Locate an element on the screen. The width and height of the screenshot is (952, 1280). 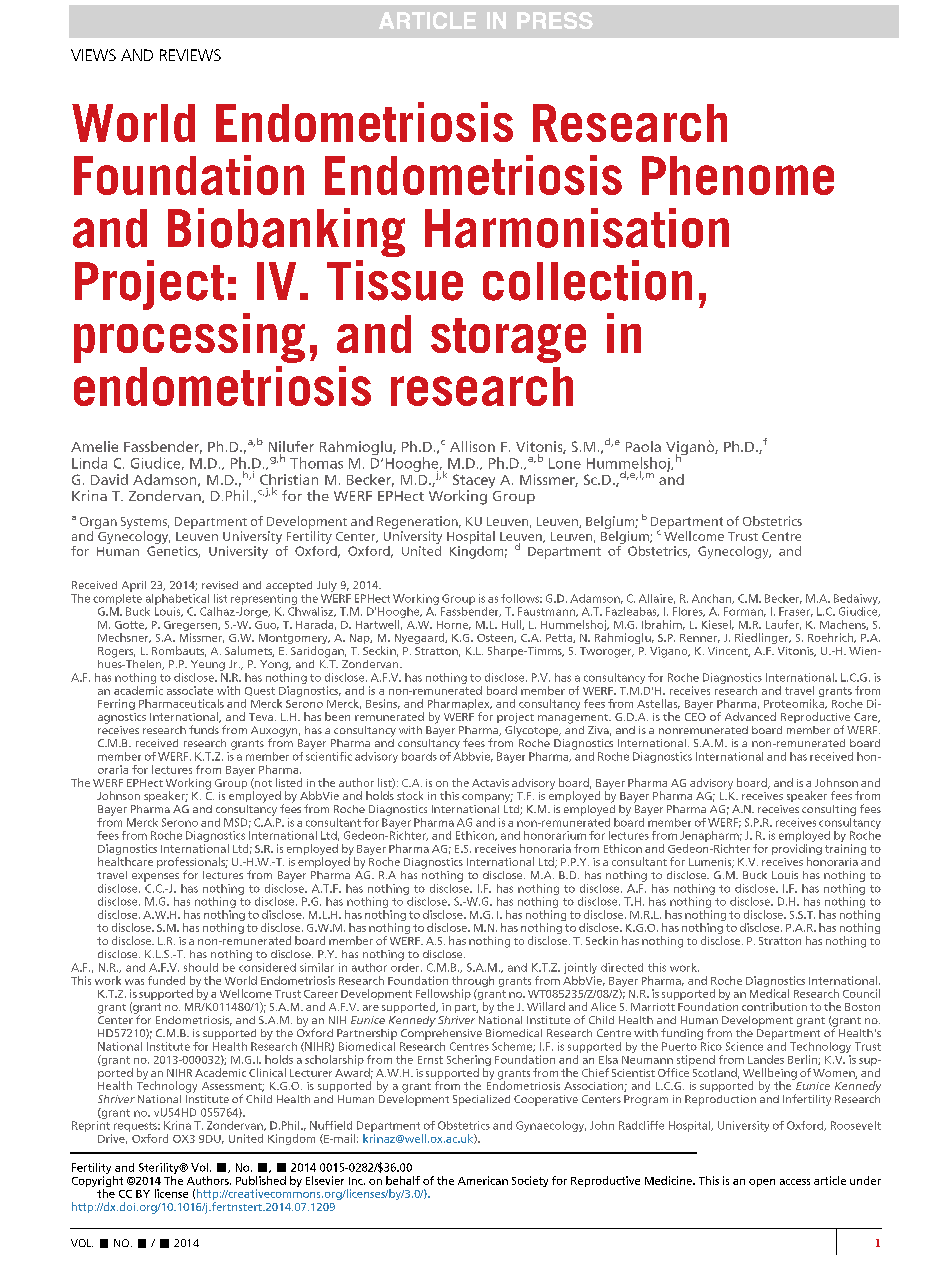
providing is located at coordinates (797, 851).
